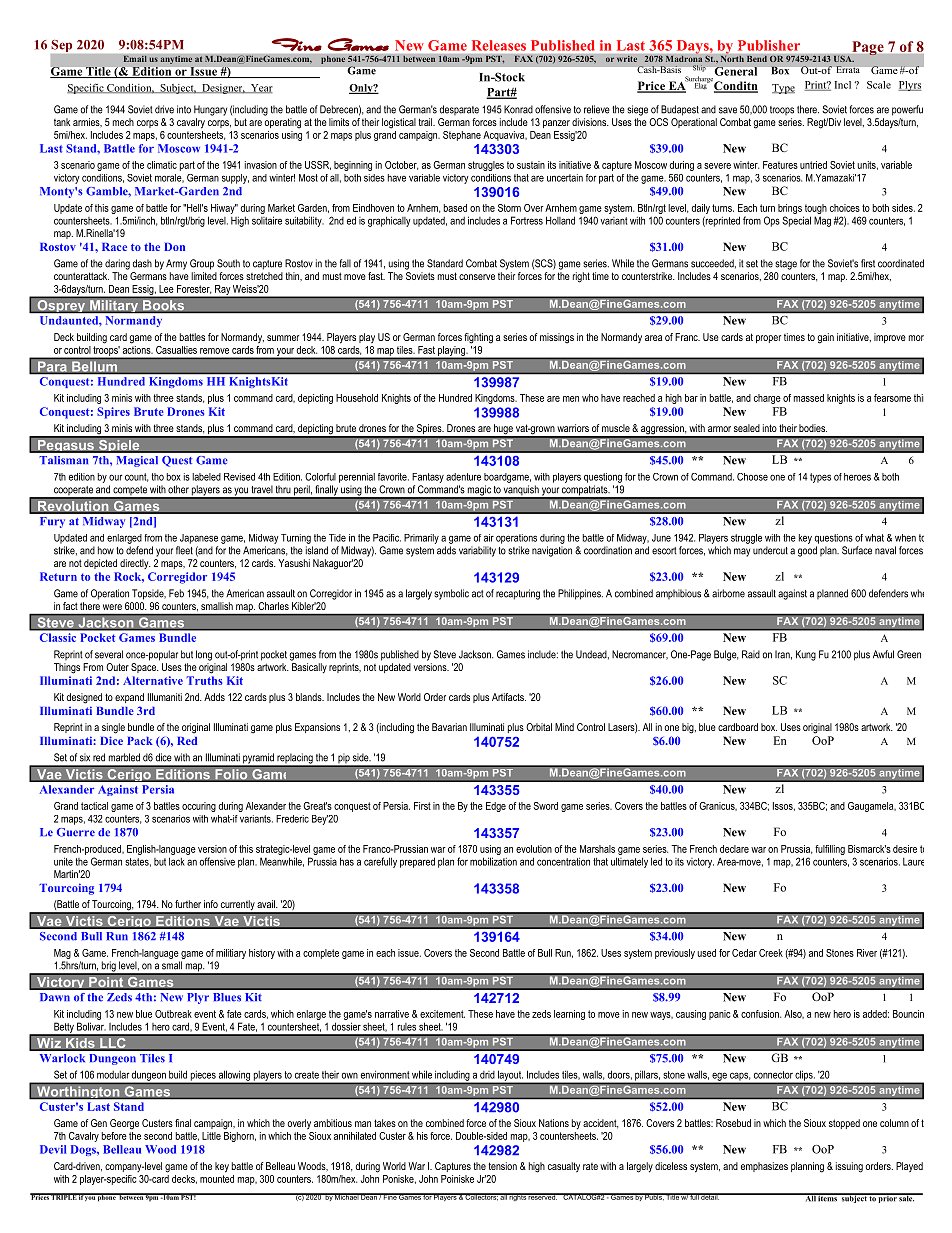  Describe the element at coordinates (124, 1124) in the document. I see `George` at that location.
